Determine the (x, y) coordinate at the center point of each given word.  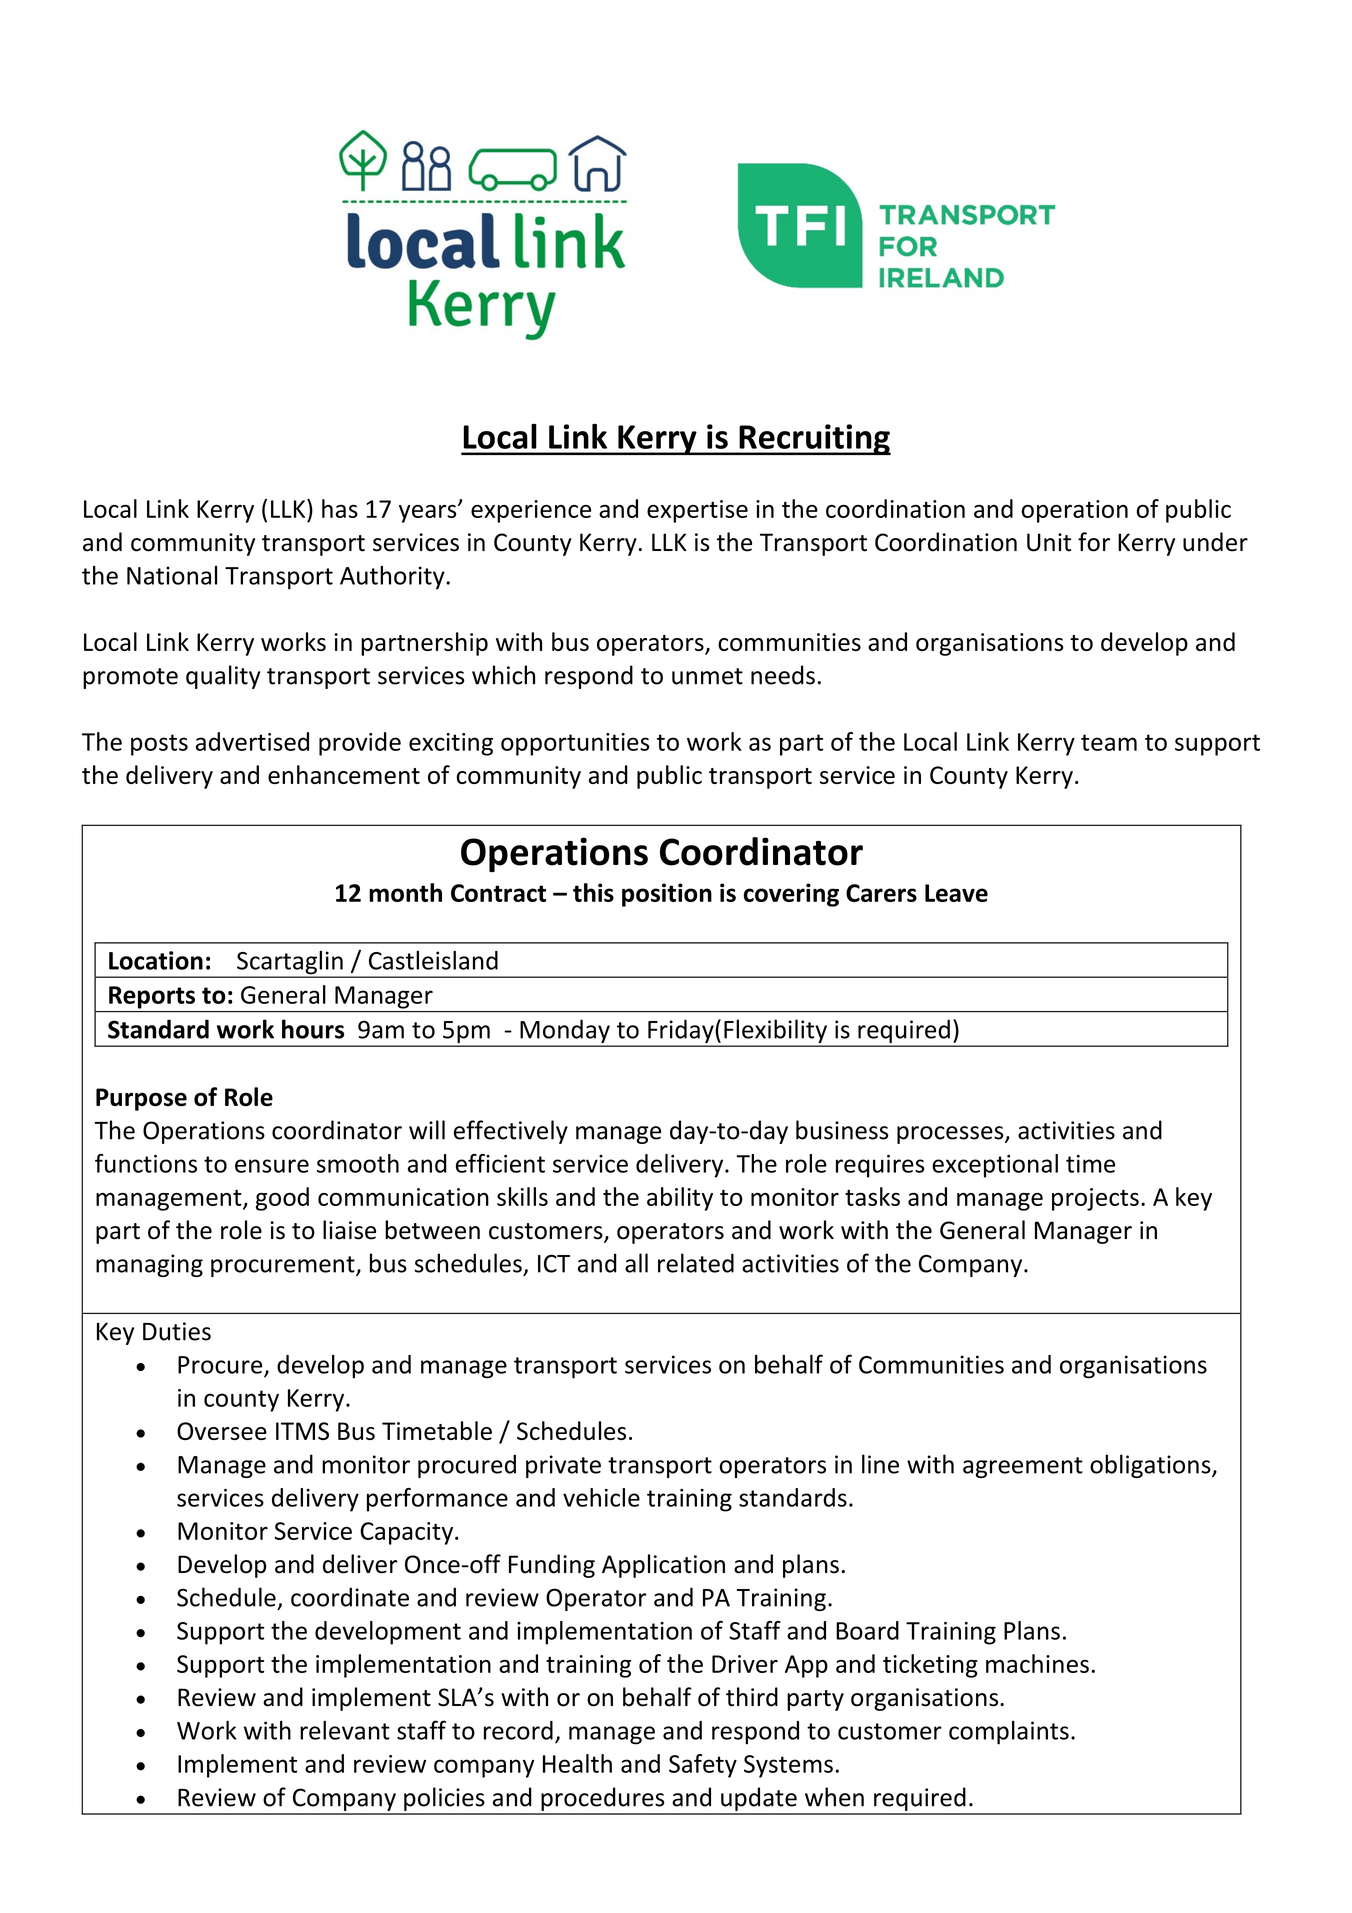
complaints (1009, 1733)
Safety (703, 1766)
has (340, 508)
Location (156, 960)
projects (1095, 1199)
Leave (956, 893)
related (696, 1263)
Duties (177, 1331)
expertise (697, 511)
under (1215, 542)
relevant (345, 1730)
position (667, 895)
